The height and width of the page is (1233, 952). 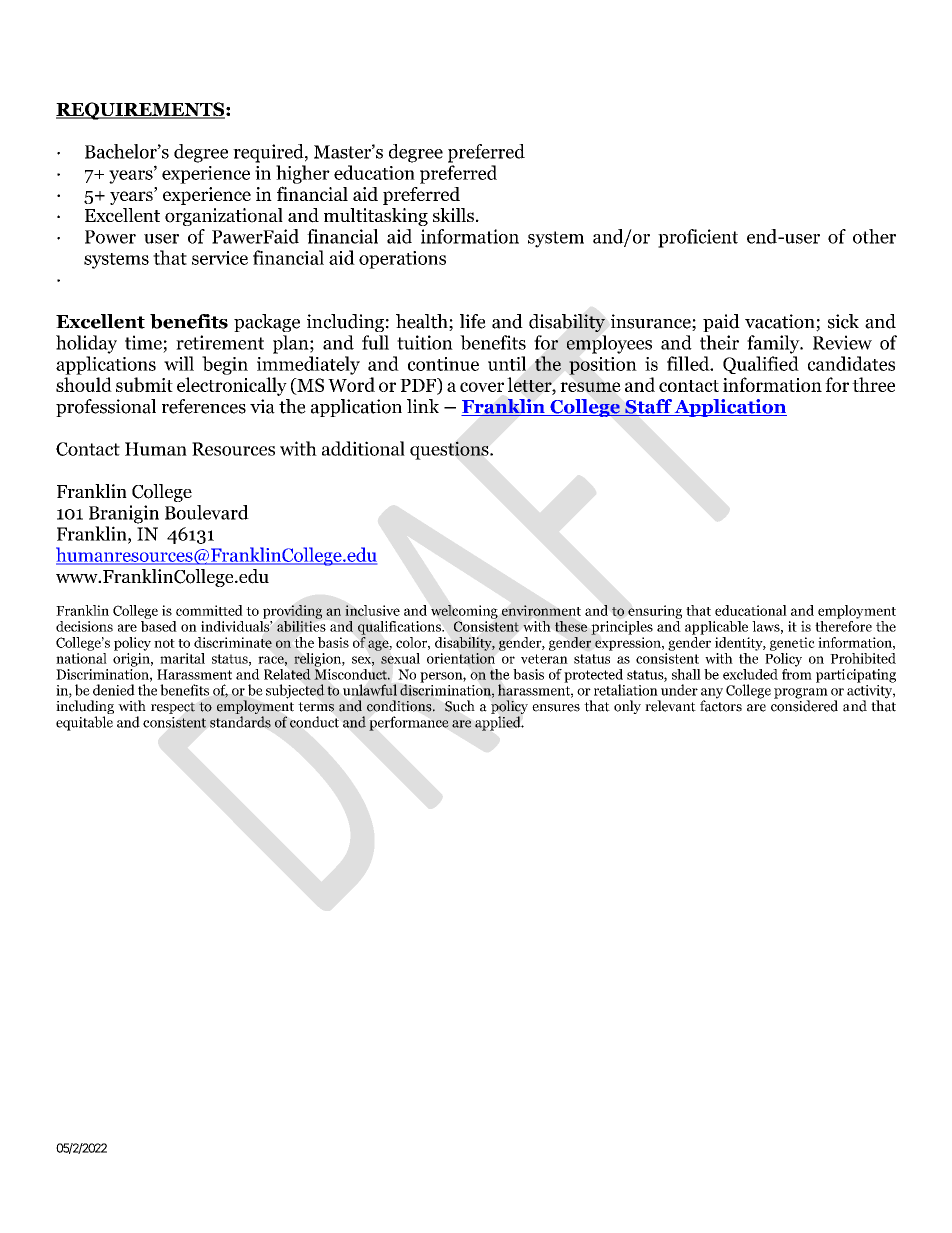 I want to click on will, so click(x=179, y=363).
